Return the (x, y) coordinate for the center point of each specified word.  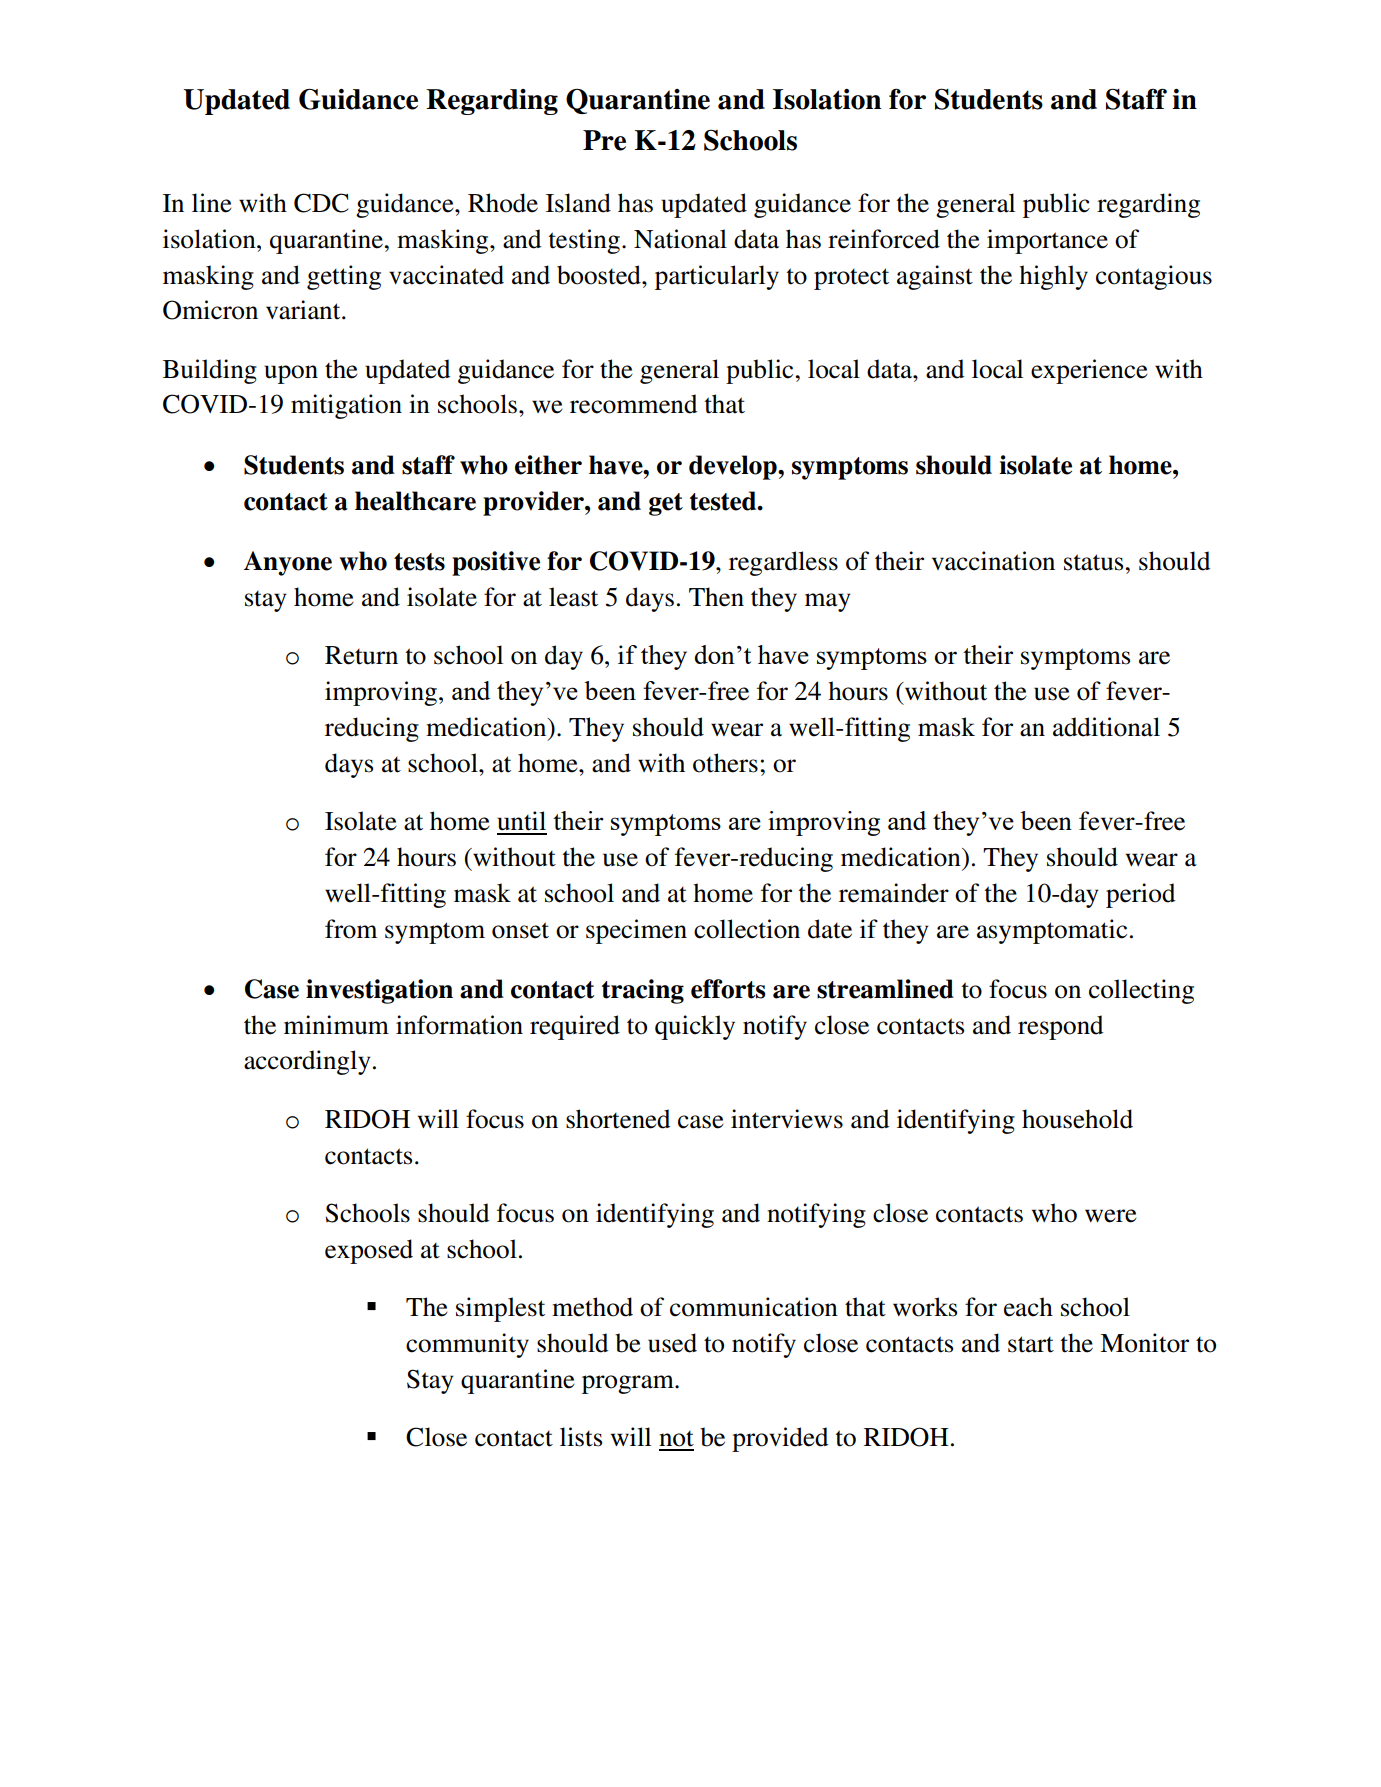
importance (1047, 241)
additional (1106, 727)
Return (361, 655)
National (680, 239)
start (1031, 1344)
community (467, 1345)
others (725, 763)
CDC (321, 203)
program (629, 1384)
